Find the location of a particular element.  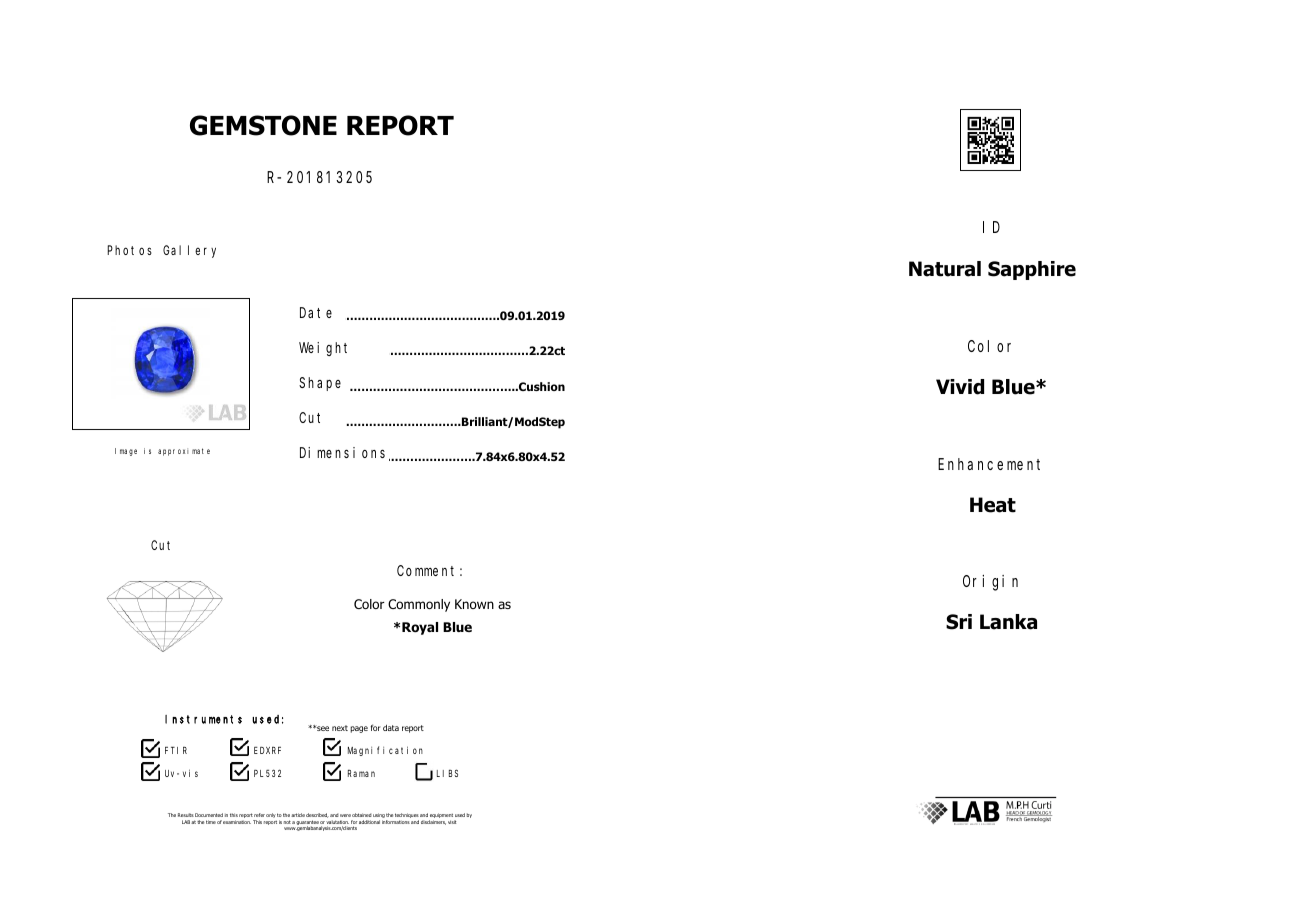

refer is located at coordinates (259, 815).
